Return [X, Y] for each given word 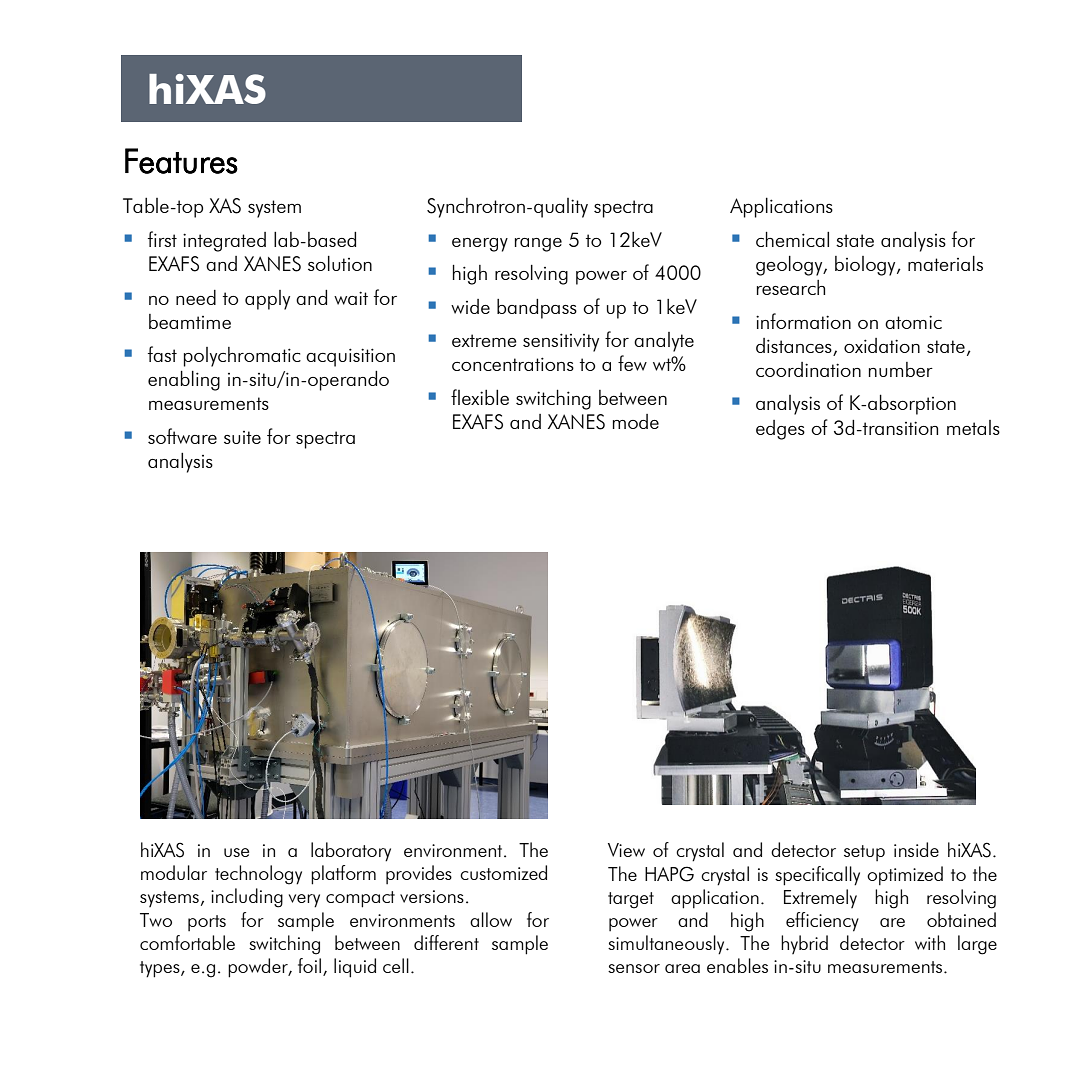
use [236, 852]
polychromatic [242, 357]
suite [242, 437]
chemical [792, 239]
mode [636, 421]
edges [780, 430]
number [901, 369]
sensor [634, 968]
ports [207, 923]
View [626, 850]
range [538, 245]
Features [181, 161]
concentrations [513, 364]
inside [916, 849]
